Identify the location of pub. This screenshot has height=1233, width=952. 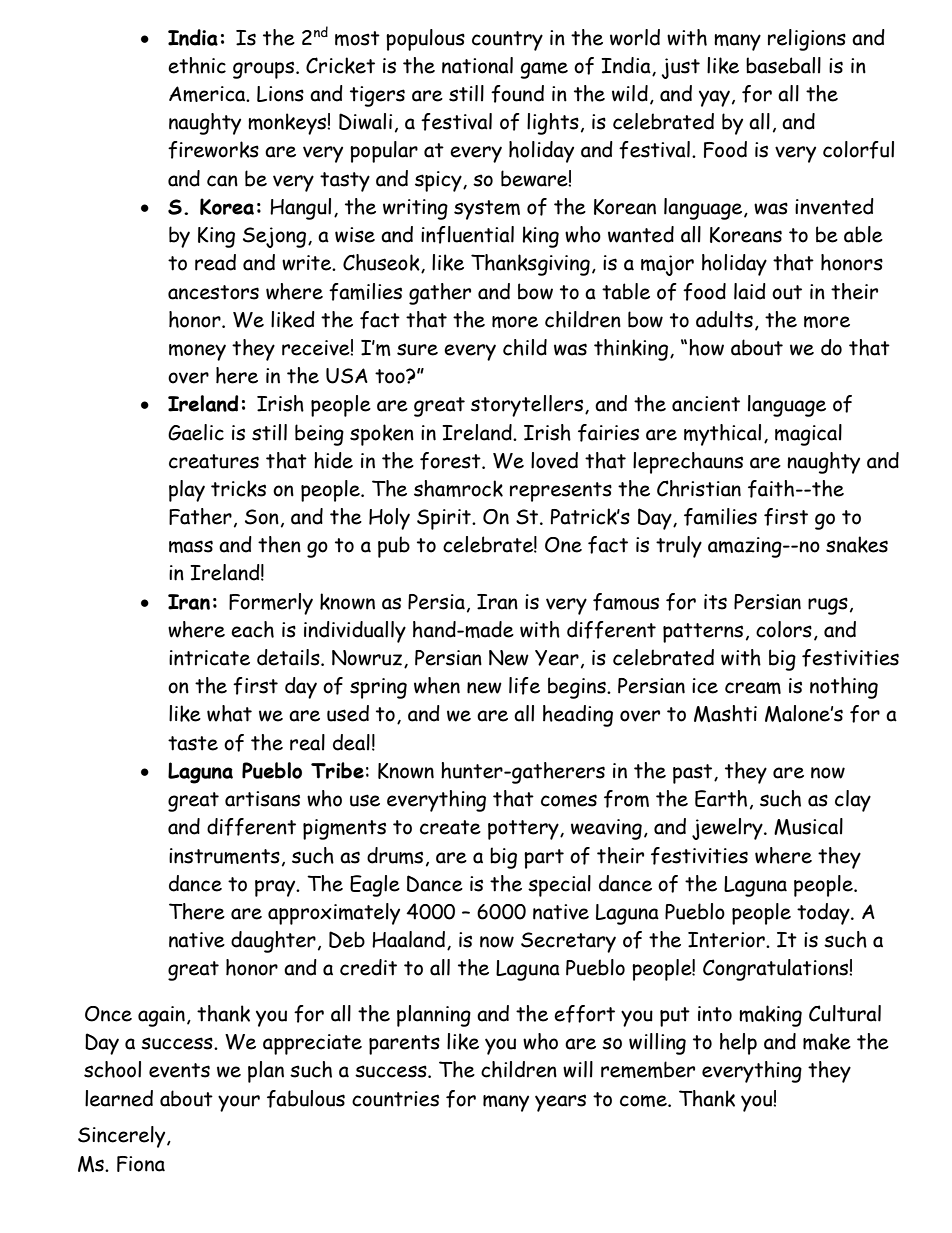
(394, 547).
